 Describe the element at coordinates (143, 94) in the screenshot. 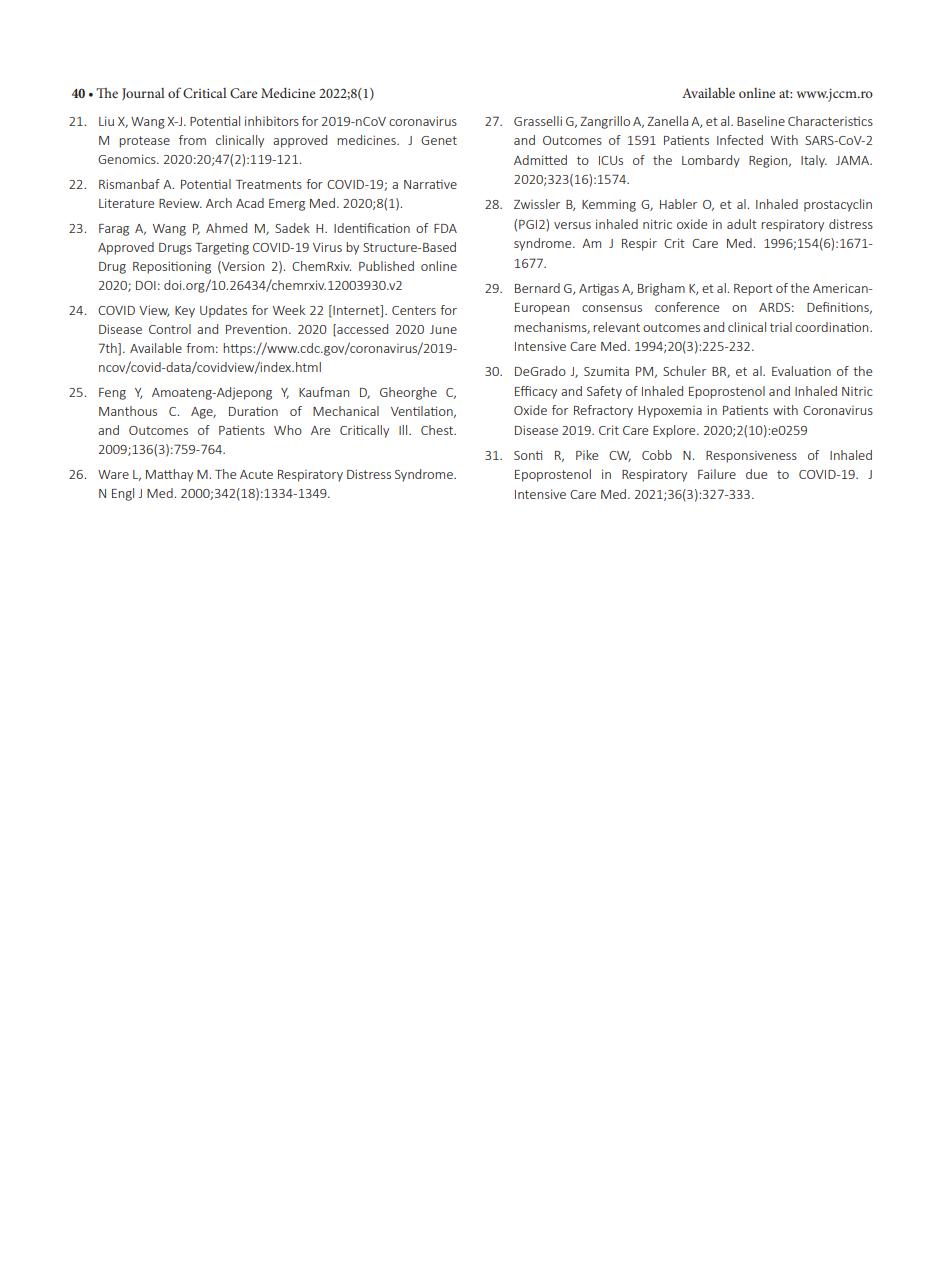

I see `Journal` at that location.
